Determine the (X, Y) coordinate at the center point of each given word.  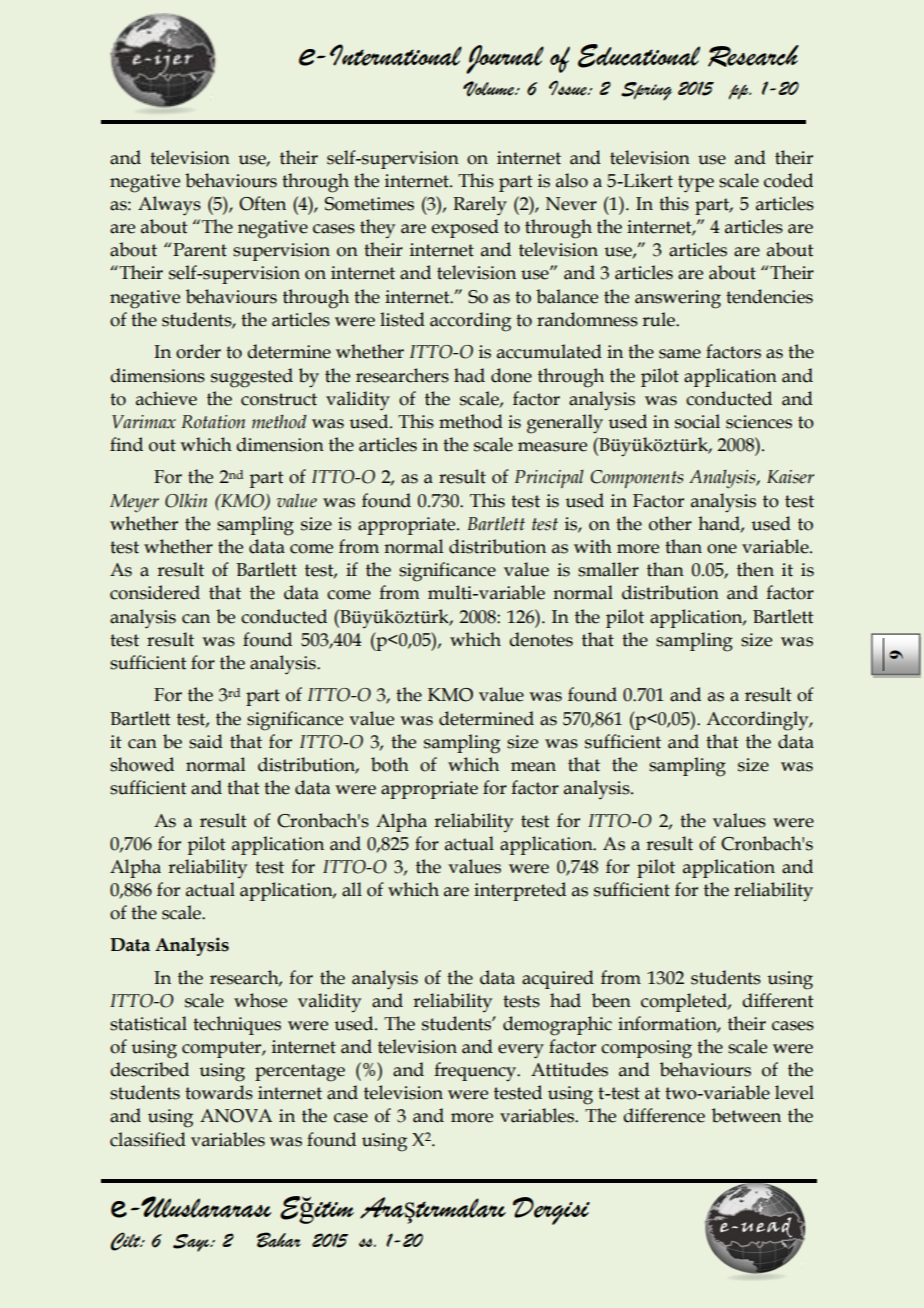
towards (219, 1092)
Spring (646, 91)
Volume (490, 89)
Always (169, 206)
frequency (476, 1072)
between (746, 1115)
